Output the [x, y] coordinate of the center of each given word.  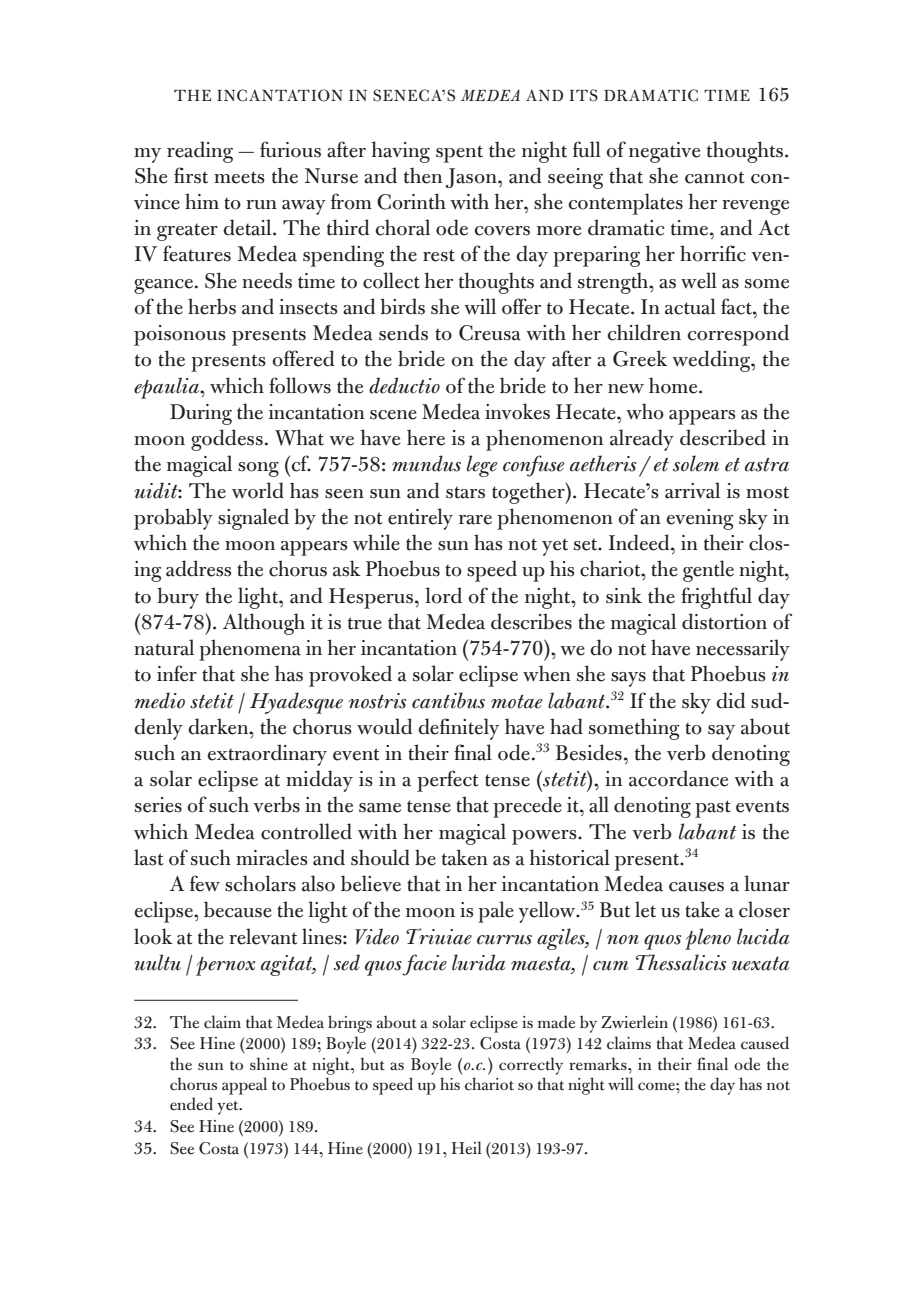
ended [191, 1104]
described [723, 437]
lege [482, 466]
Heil [467, 1148]
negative [664, 152]
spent [459, 154]
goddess [227, 440]
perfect [448, 781]
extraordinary [267, 755]
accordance [678, 778]
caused [765, 1043]
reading [200, 152]
